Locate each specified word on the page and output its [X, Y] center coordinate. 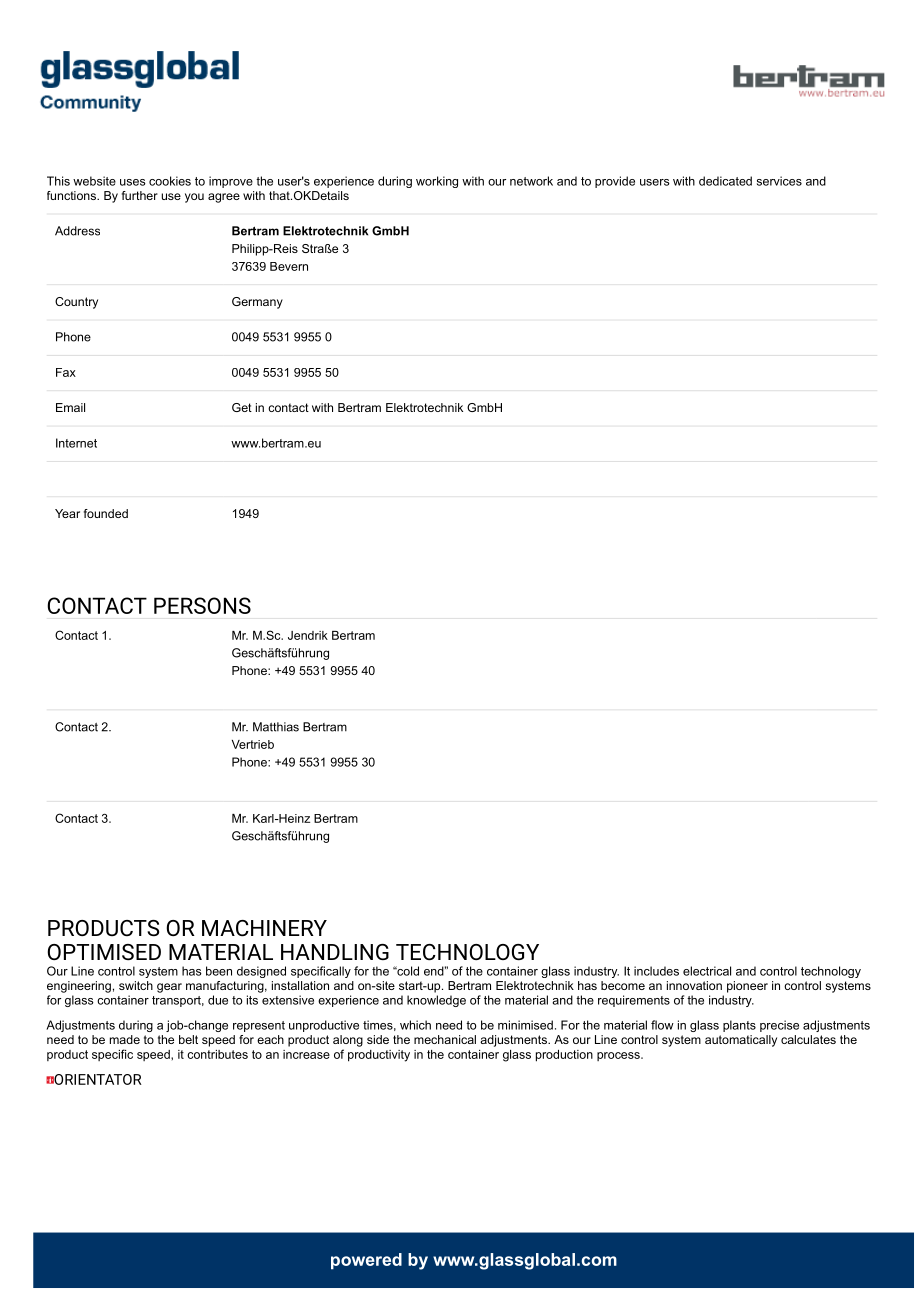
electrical [707, 971]
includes [656, 971]
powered [366, 1261]
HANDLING [335, 952]
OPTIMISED [104, 952]
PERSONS [202, 605]
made [125, 1039]
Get [242, 407]
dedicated [725, 181]
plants [739, 1026]
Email [70, 407]
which [415, 1025]
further [140, 195]
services [779, 181]
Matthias [276, 727]
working [437, 182]
